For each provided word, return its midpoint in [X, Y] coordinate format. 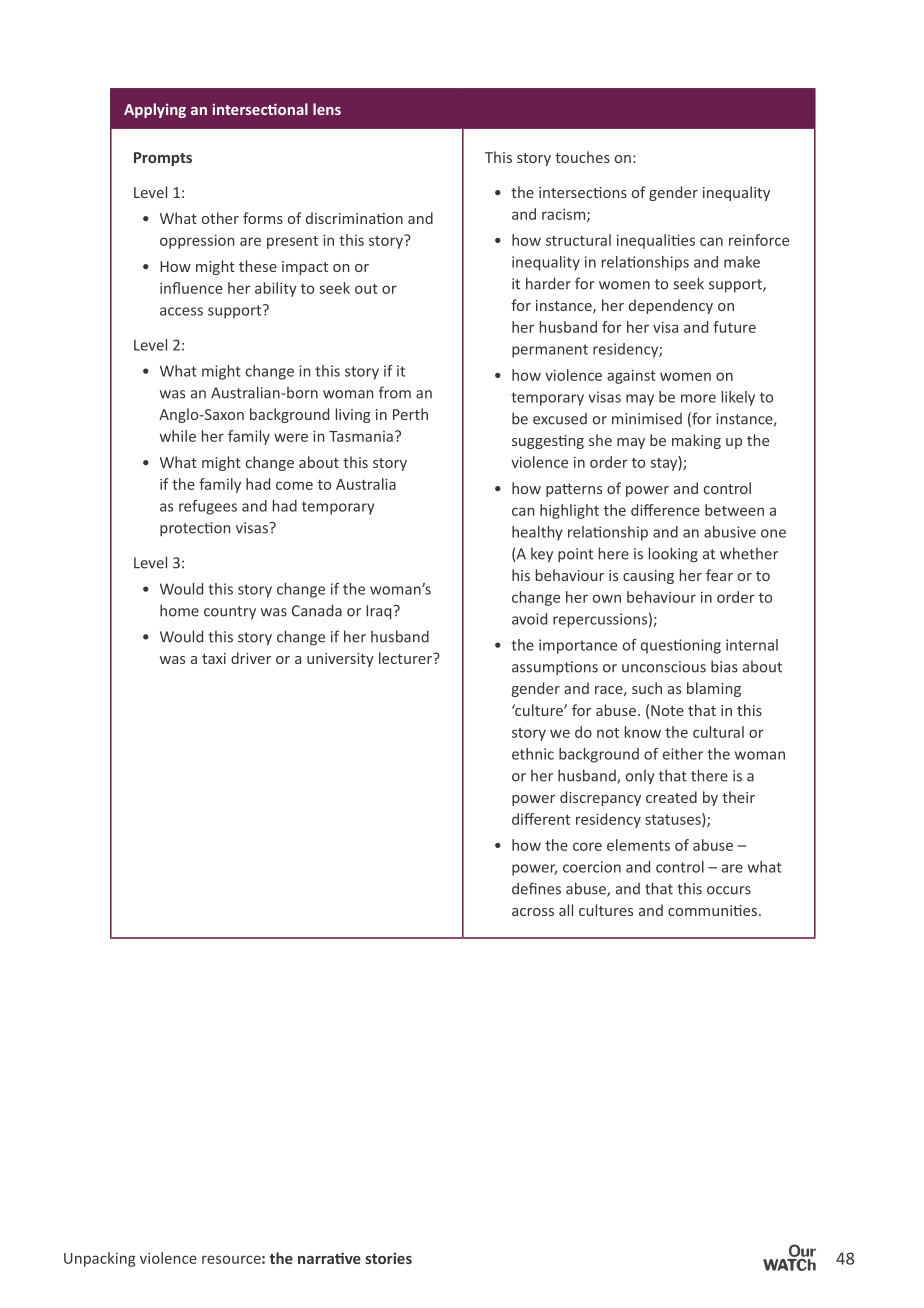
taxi [214, 658]
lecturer [406, 658]
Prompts [163, 159]
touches [582, 157]
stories [388, 1258]
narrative [329, 1258]
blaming [714, 689]
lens [327, 109]
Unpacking [99, 1259]
